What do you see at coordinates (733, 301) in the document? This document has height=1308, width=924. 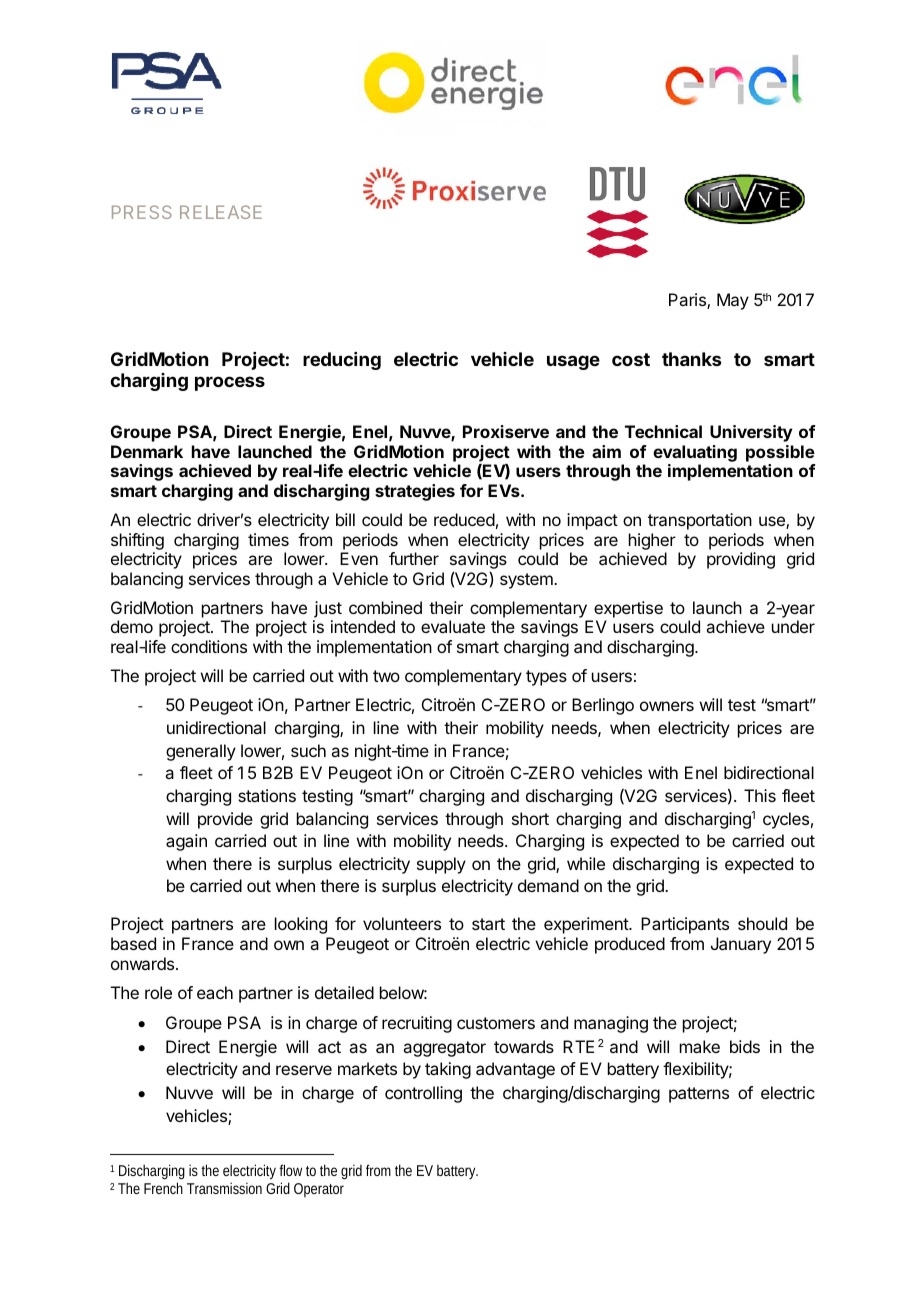 I see `May` at bounding box center [733, 301].
